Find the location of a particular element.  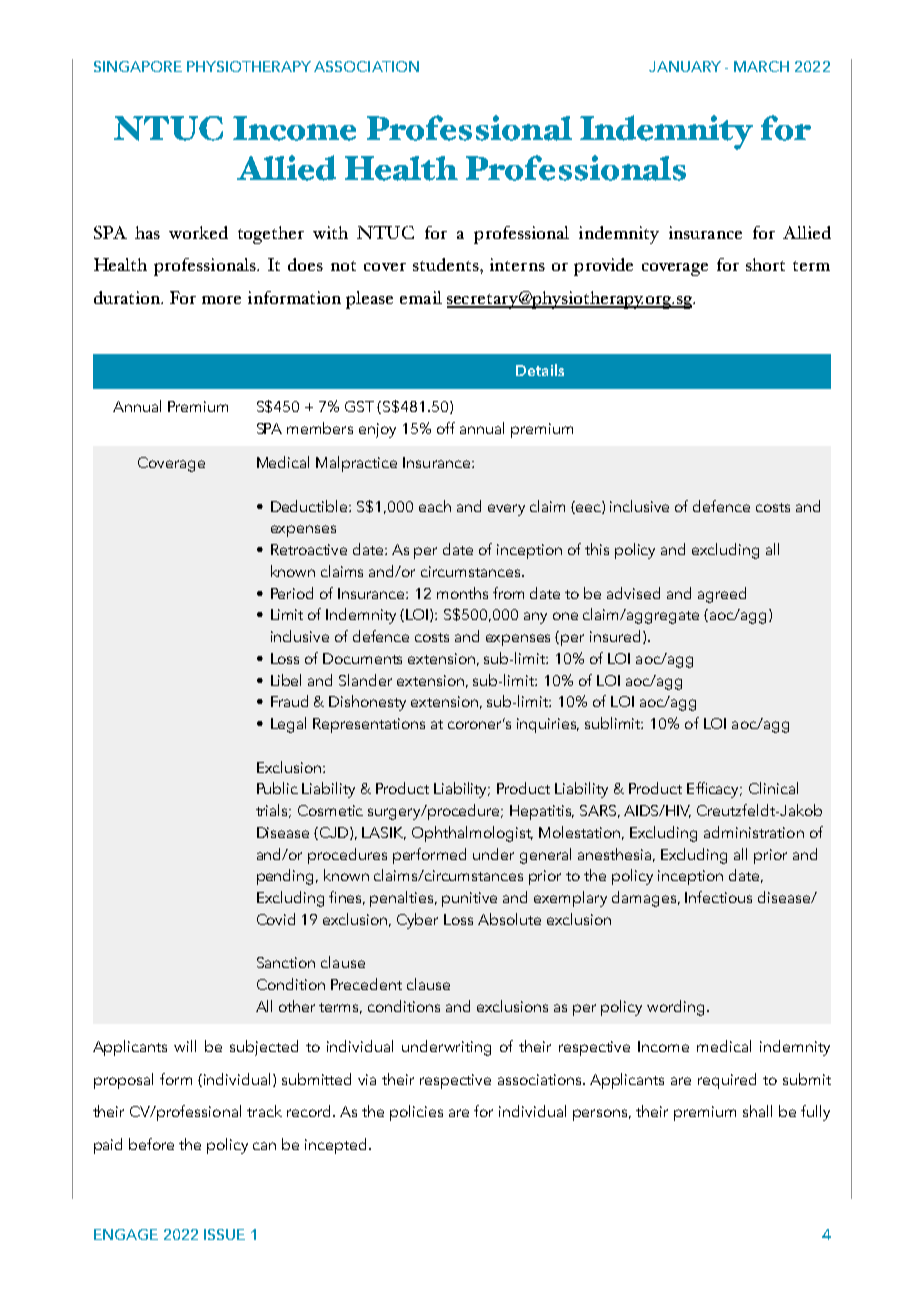

agreed is located at coordinates (722, 595).
